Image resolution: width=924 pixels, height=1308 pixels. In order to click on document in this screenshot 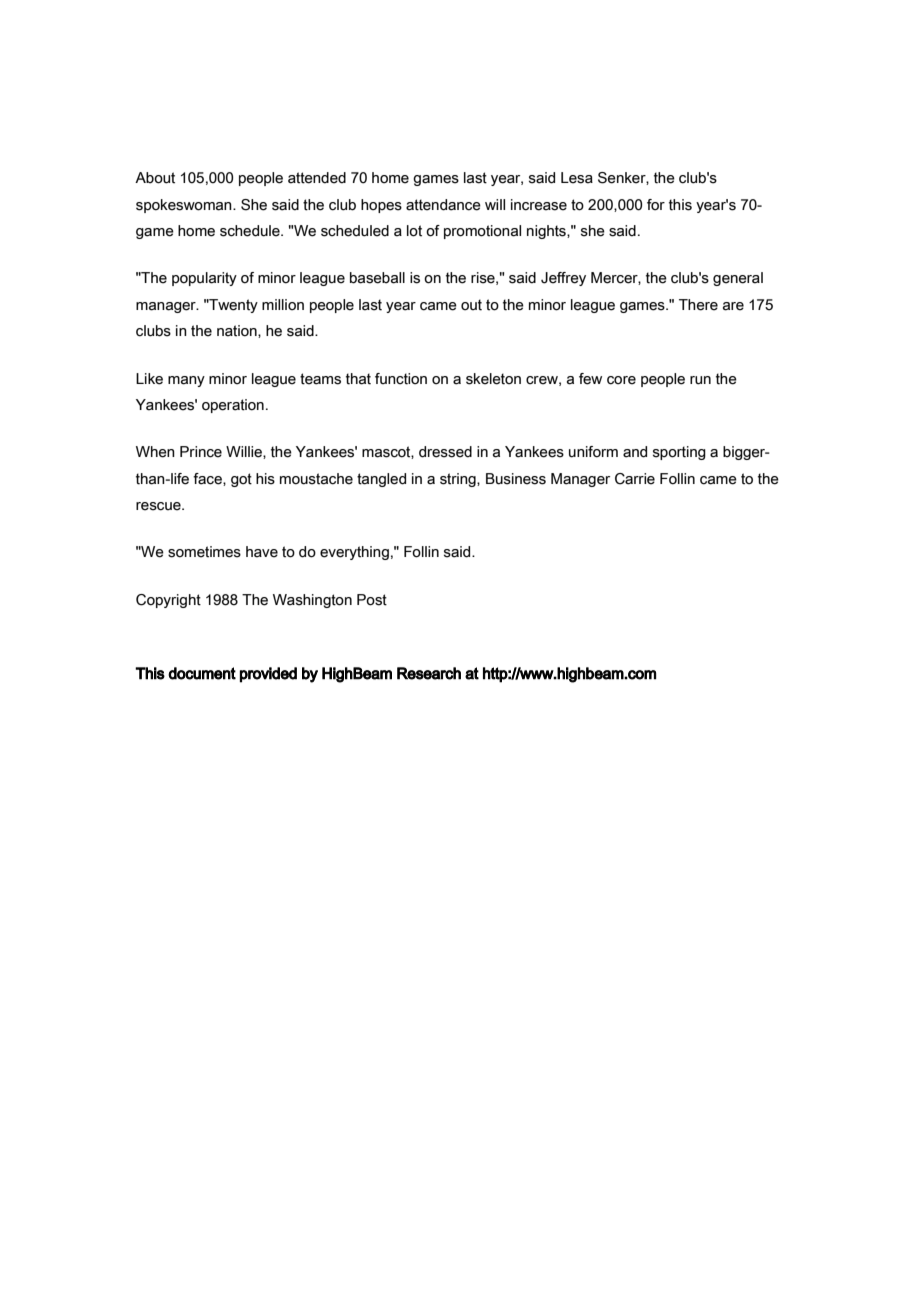, I will do `click(202, 673)`.
